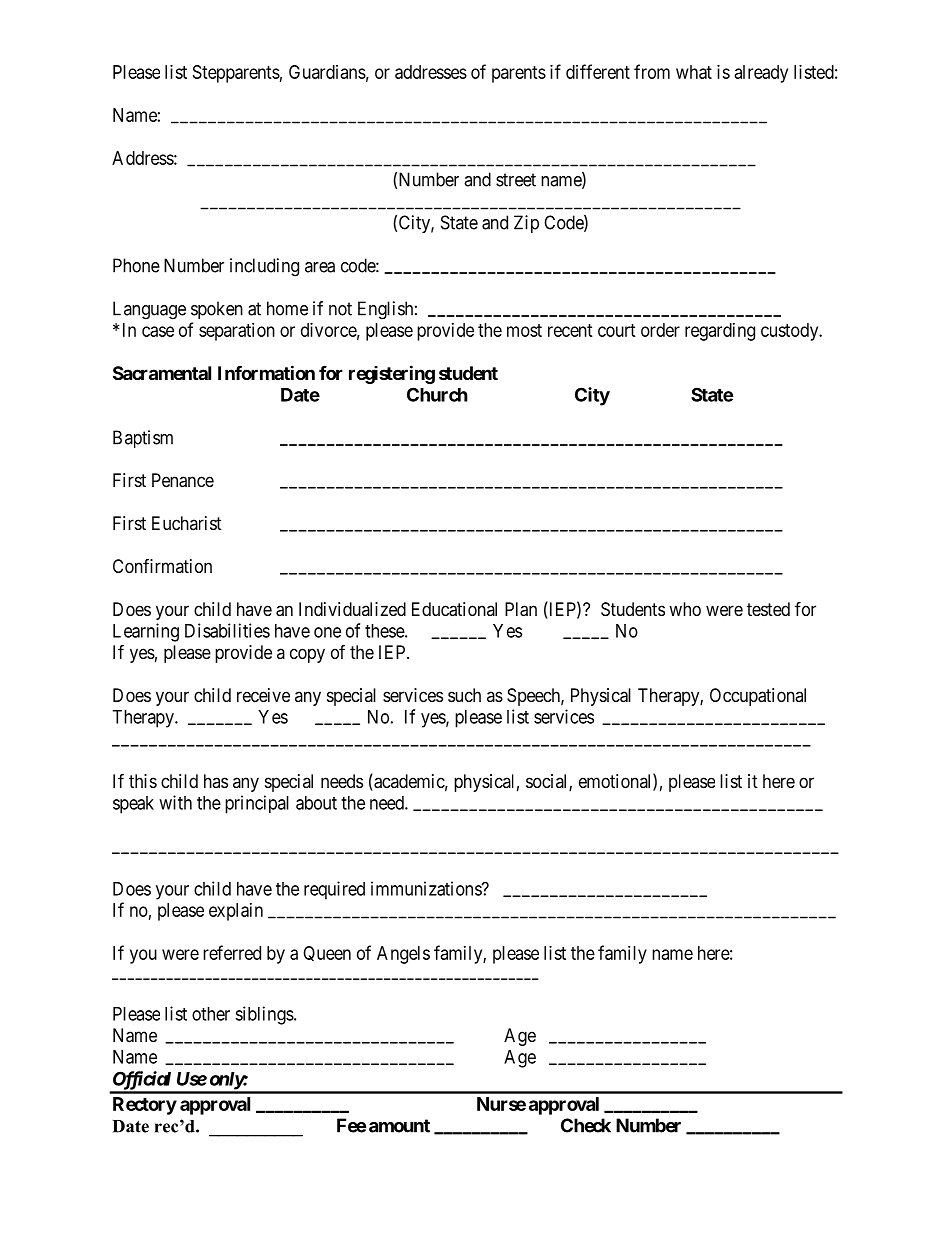 This screenshot has width=952, height=1233. I want to click on including, so click(264, 267).
